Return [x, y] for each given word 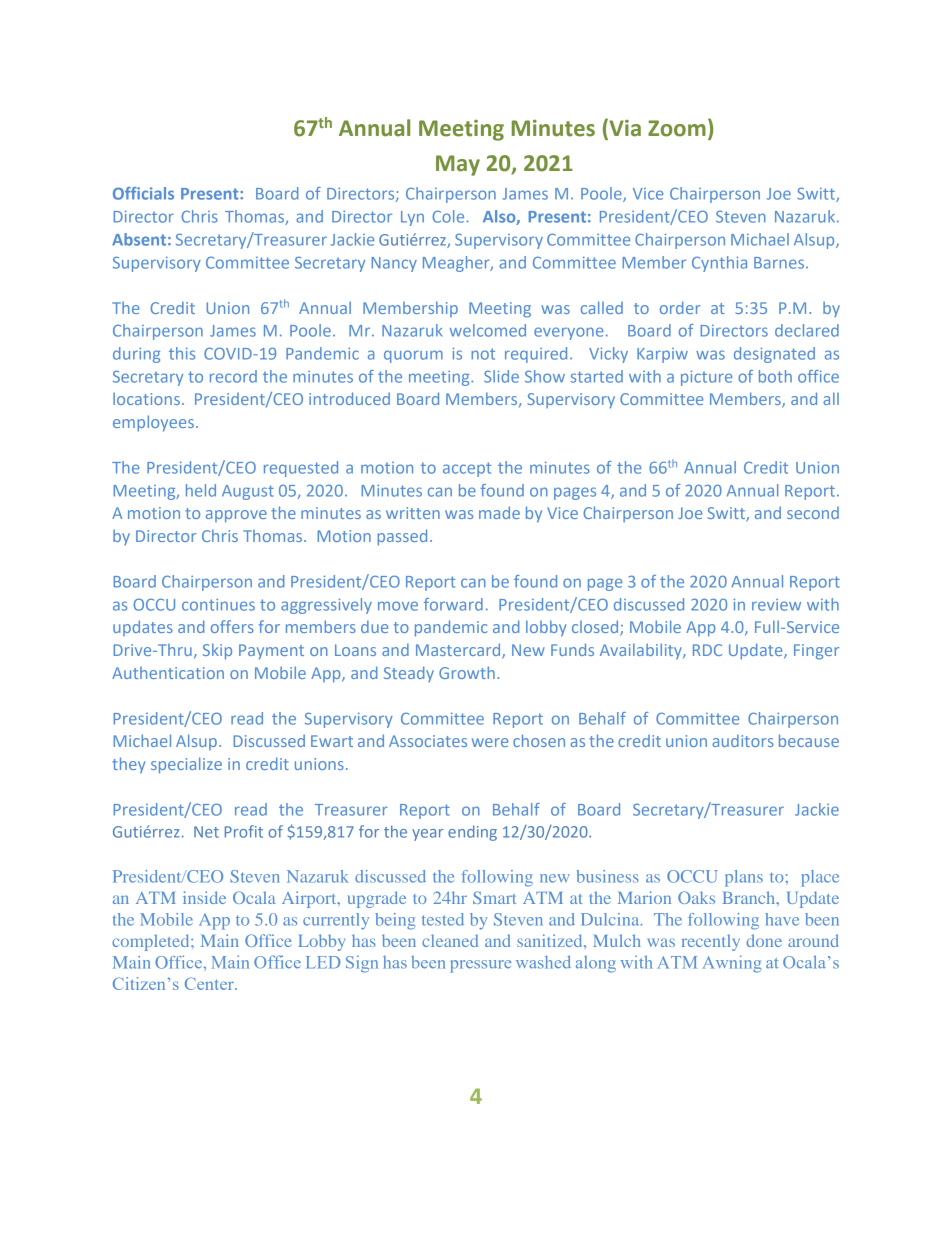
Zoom [677, 128]
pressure [480, 966]
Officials [143, 193]
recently [711, 942]
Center [210, 983]
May [458, 165]
